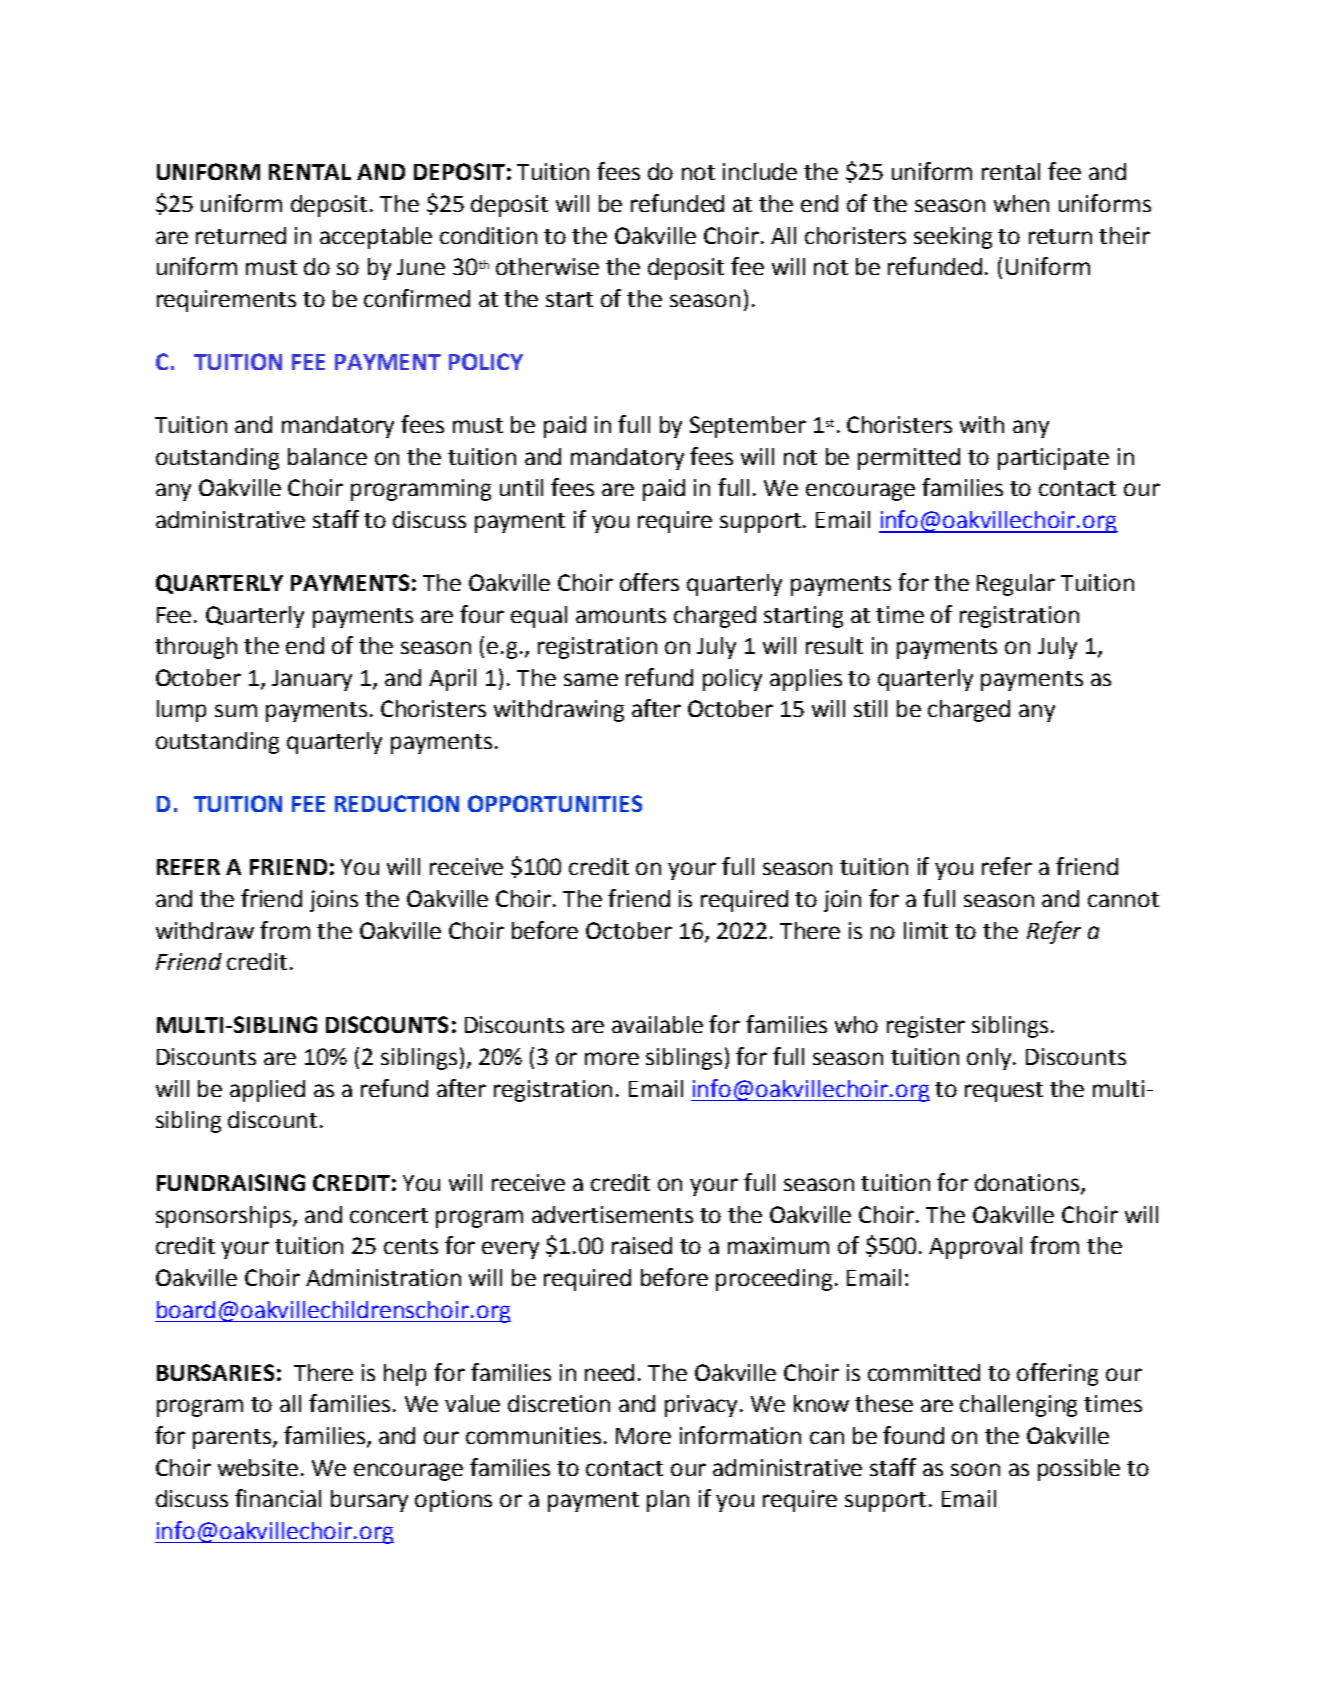 The width and height of the page is (1320, 1708). Describe the element at coordinates (1021, 203) in the page. I see `when` at that location.
